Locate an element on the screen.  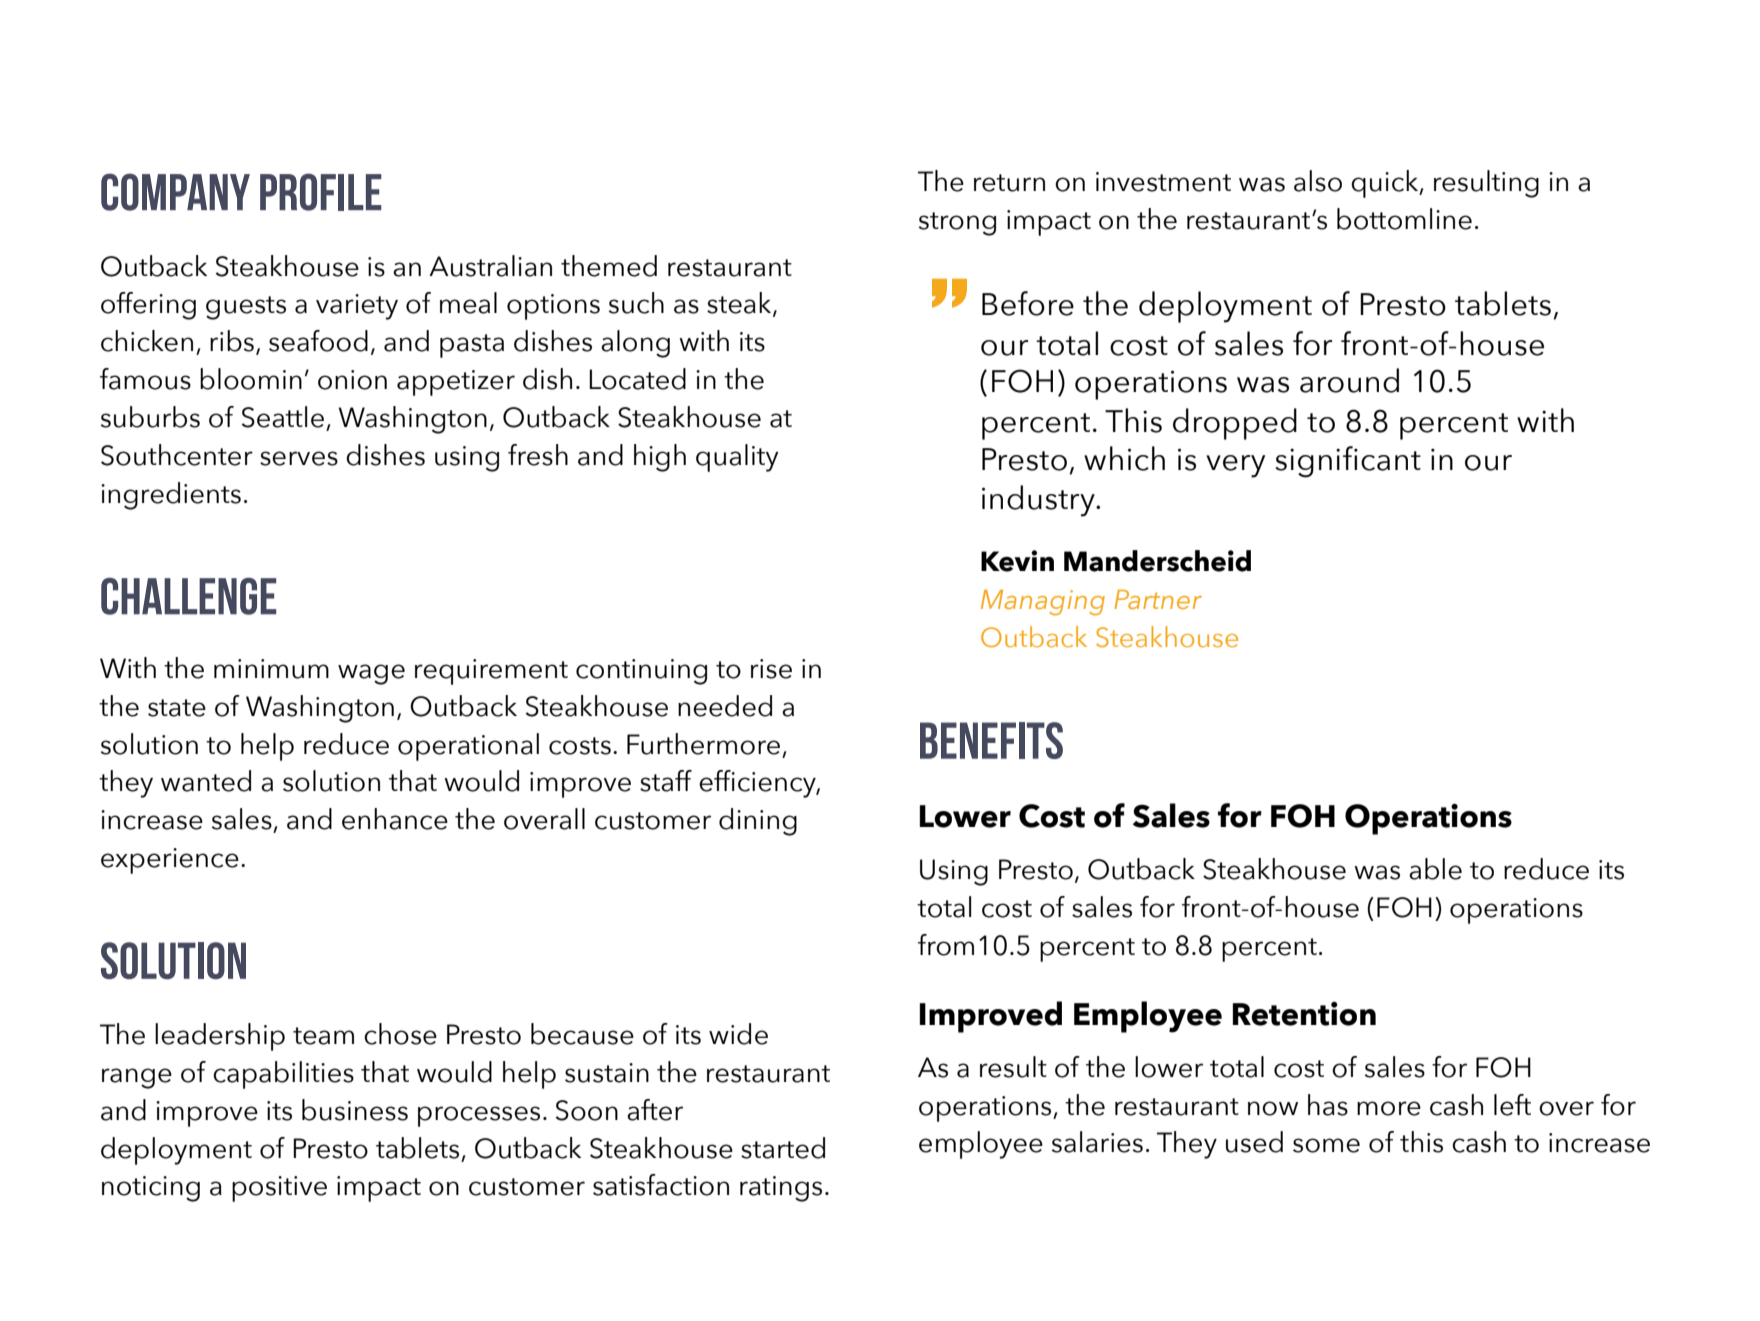
Profile is located at coordinates (321, 192).
